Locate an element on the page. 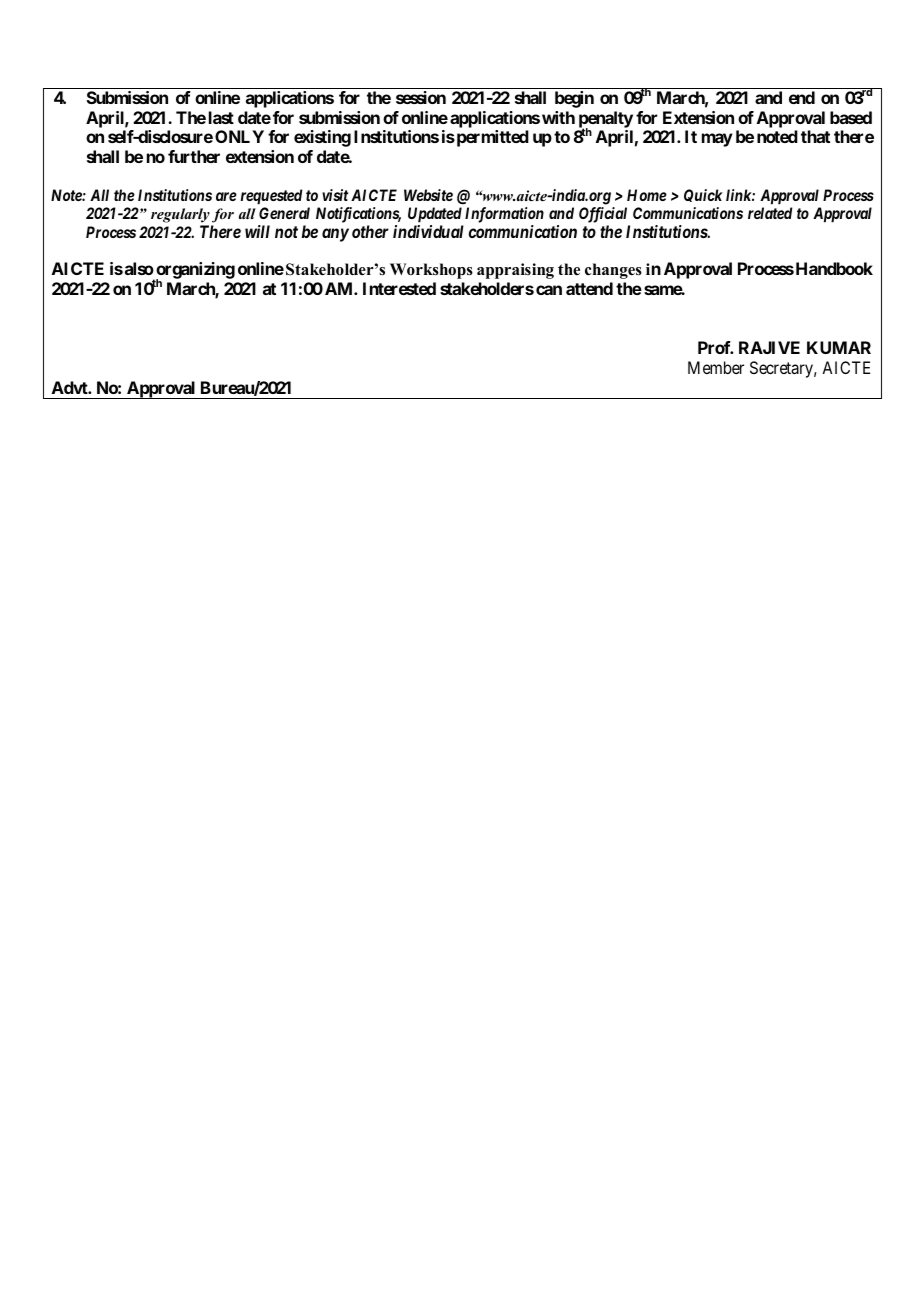  related is located at coordinates (770, 213).
